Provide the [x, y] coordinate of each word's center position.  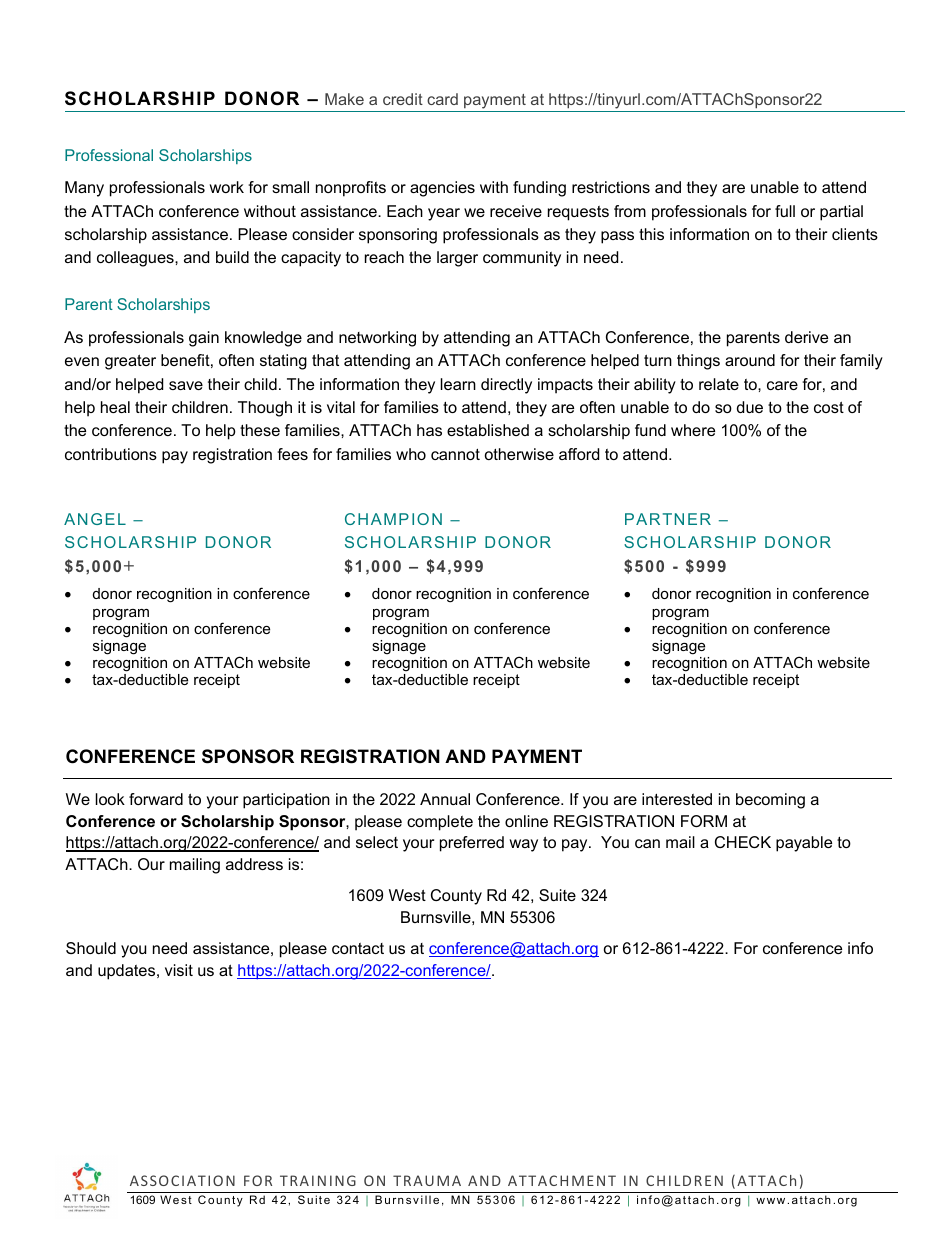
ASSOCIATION [182, 1180]
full [785, 211]
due [750, 407]
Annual [445, 799]
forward [156, 799]
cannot [455, 454]
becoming [770, 801]
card [442, 99]
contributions [111, 454]
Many [84, 189]
